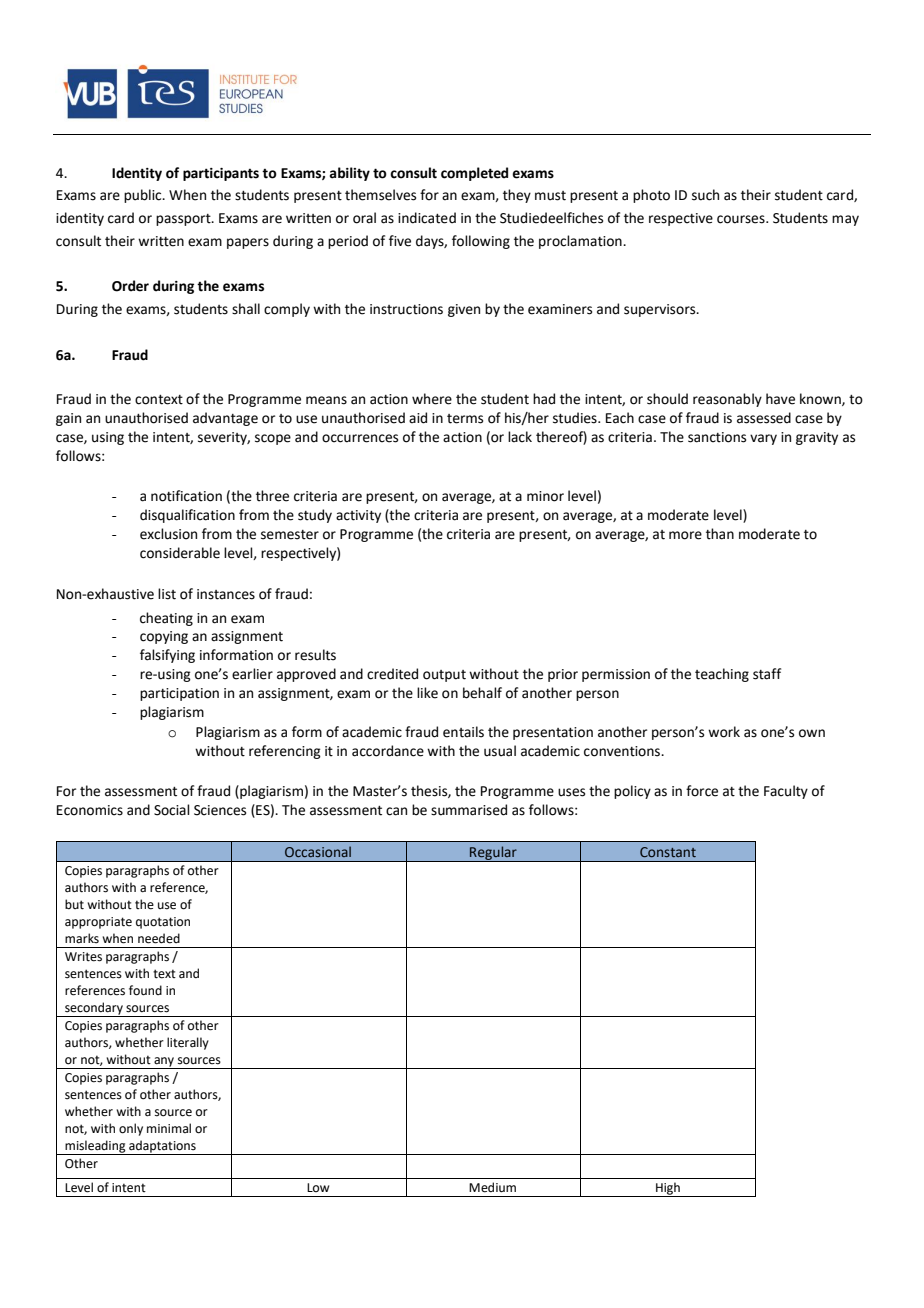  Describe the element at coordinates (492, 1187) in the page. I see `Medium` at that location.
